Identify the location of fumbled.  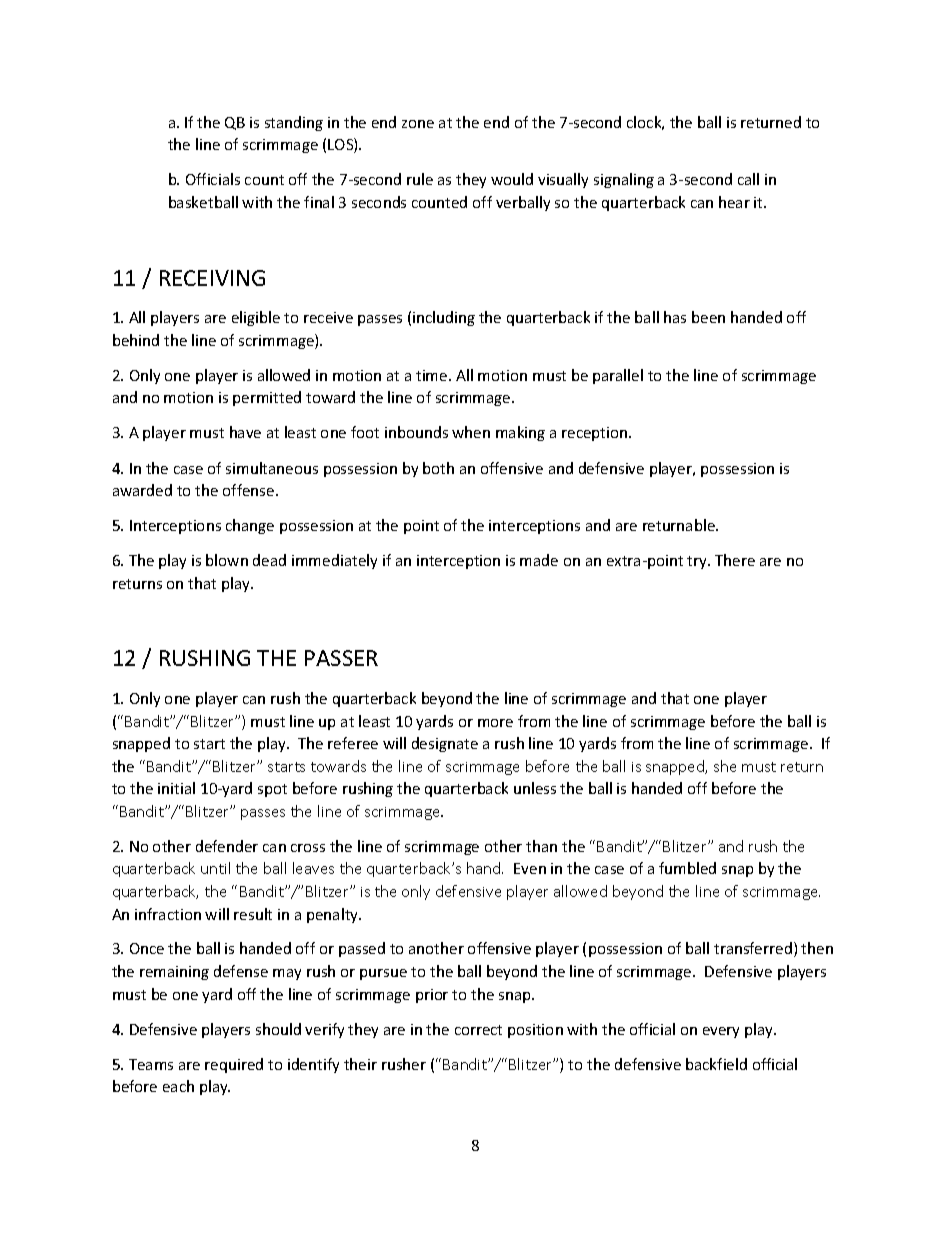
(687, 868).
